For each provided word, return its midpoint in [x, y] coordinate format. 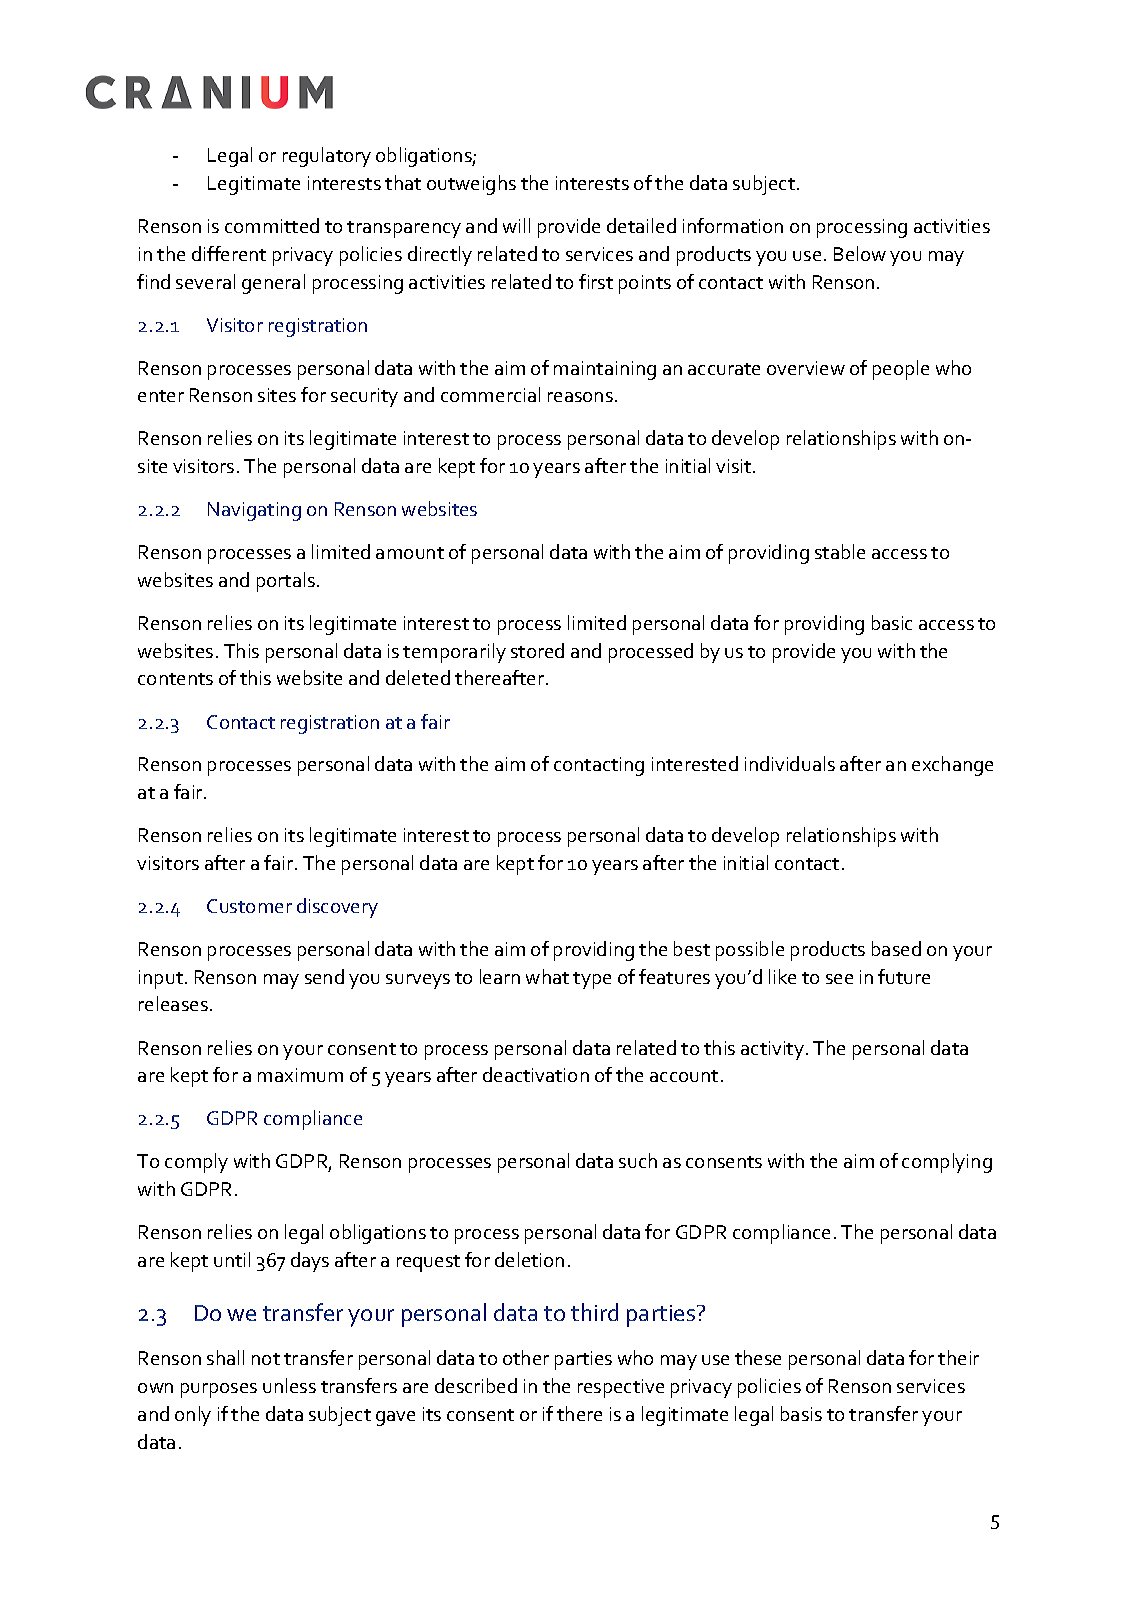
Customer [249, 906]
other [526, 1357]
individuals [790, 763]
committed [272, 225]
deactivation [536, 1074]
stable [840, 551]
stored [537, 650]
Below [860, 253]
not [266, 1359]
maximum [300, 1075]
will [516, 225]
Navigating [254, 511]
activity [774, 1050]
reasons [580, 397]
